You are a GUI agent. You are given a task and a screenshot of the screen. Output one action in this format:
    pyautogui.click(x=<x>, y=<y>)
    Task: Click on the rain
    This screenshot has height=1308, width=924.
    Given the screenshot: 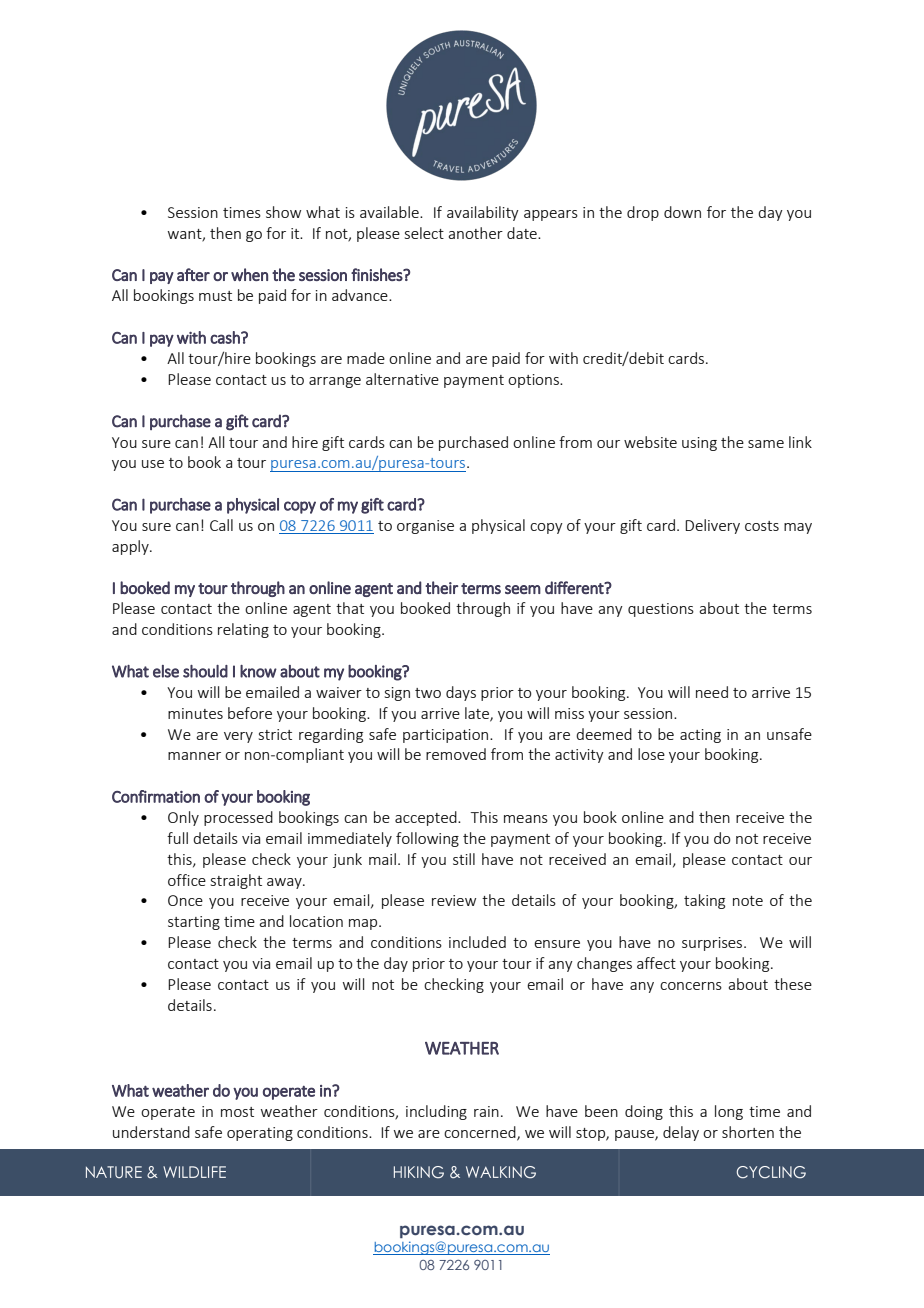 What is the action you would take?
    pyautogui.click(x=486, y=1111)
